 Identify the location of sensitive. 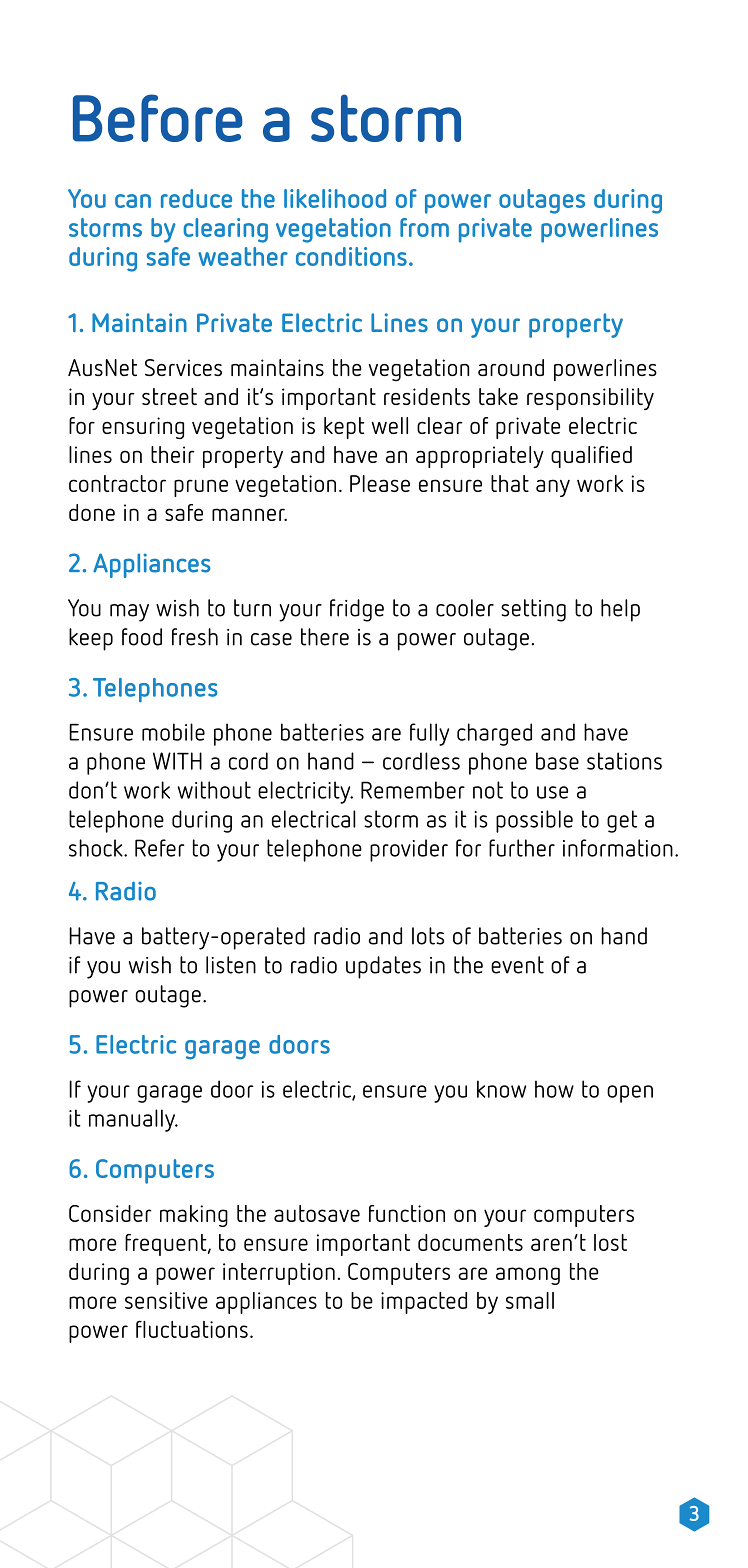
(166, 1300).
